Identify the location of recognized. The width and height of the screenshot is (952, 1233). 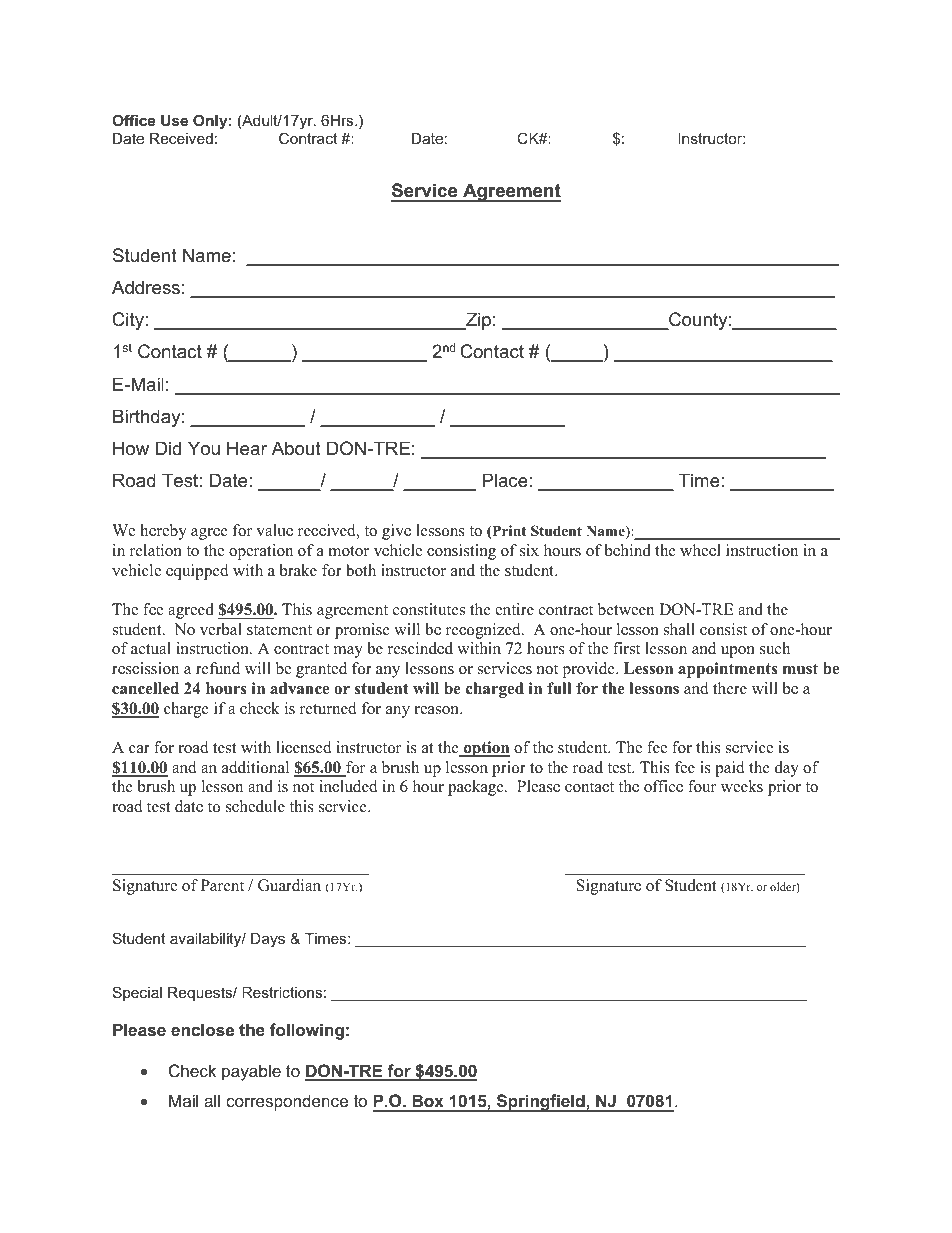
(484, 631).
